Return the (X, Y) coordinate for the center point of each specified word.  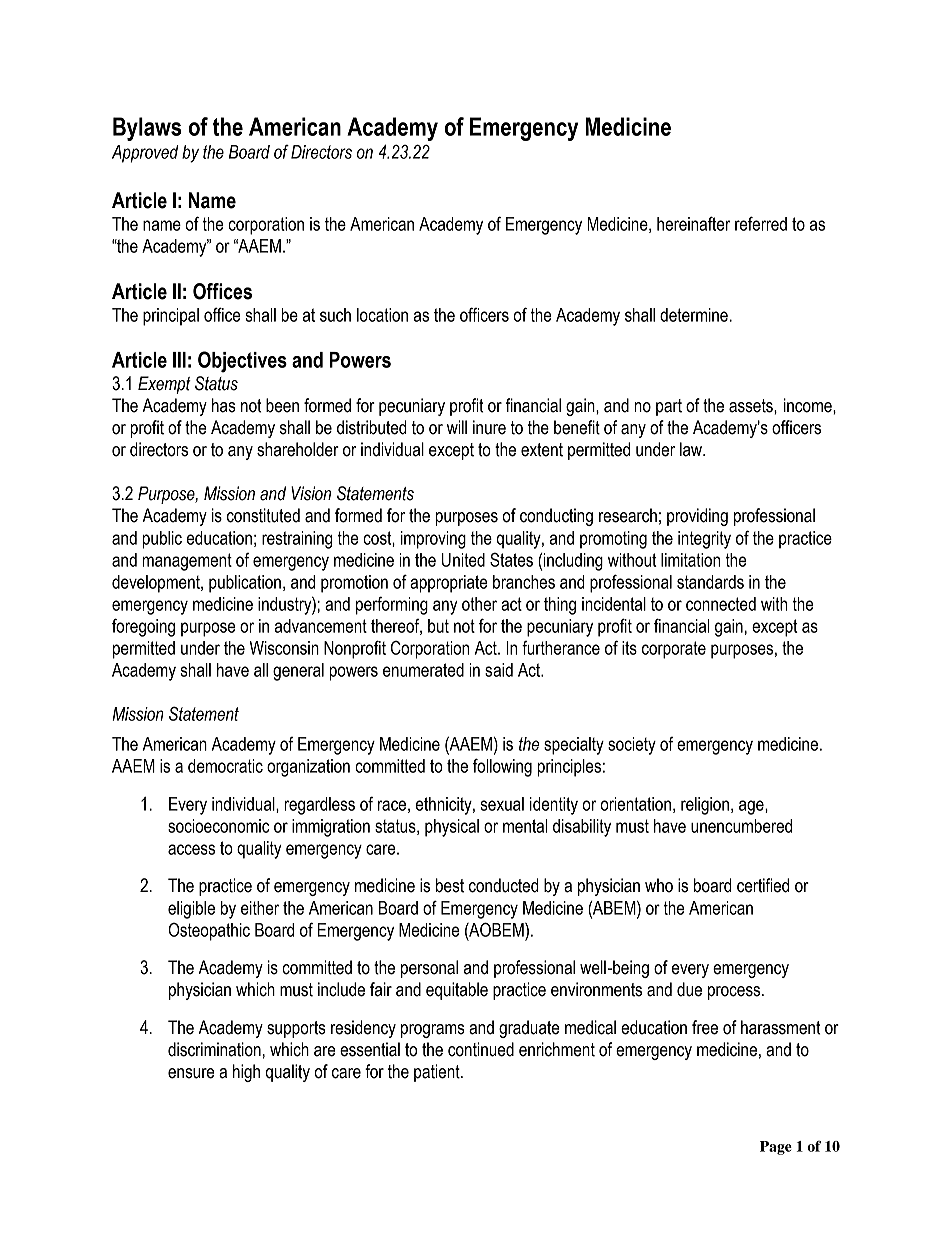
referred (761, 223)
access (191, 849)
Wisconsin (284, 648)
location (382, 315)
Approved (145, 154)
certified (763, 885)
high (246, 1073)
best (450, 885)
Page (776, 1148)
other (479, 604)
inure (489, 427)
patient (438, 1073)
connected (721, 604)
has (224, 405)
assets (752, 406)
